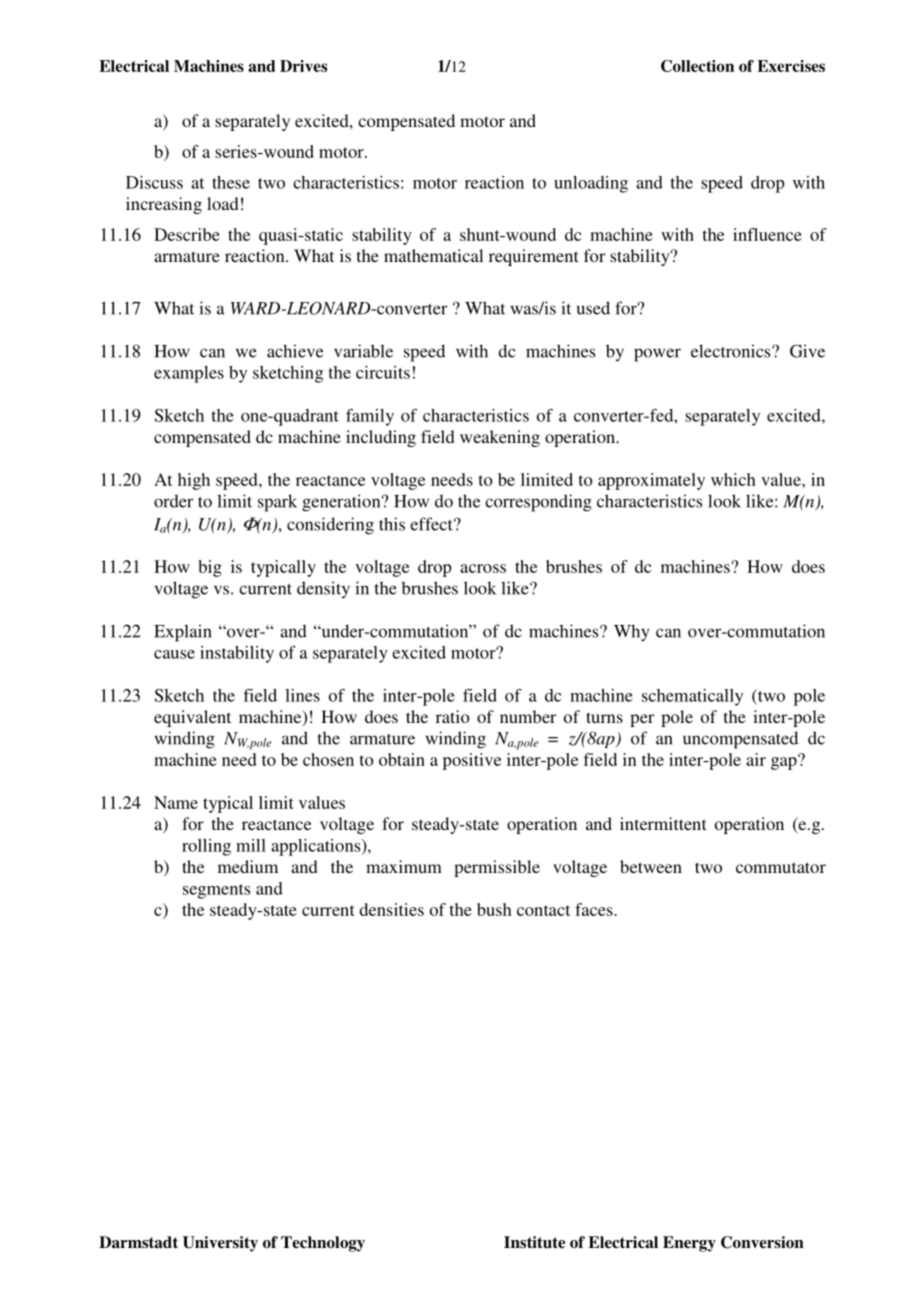 The width and height of the image is (924, 1308). What do you see at coordinates (220, 1244) in the image?
I see `University` at bounding box center [220, 1244].
